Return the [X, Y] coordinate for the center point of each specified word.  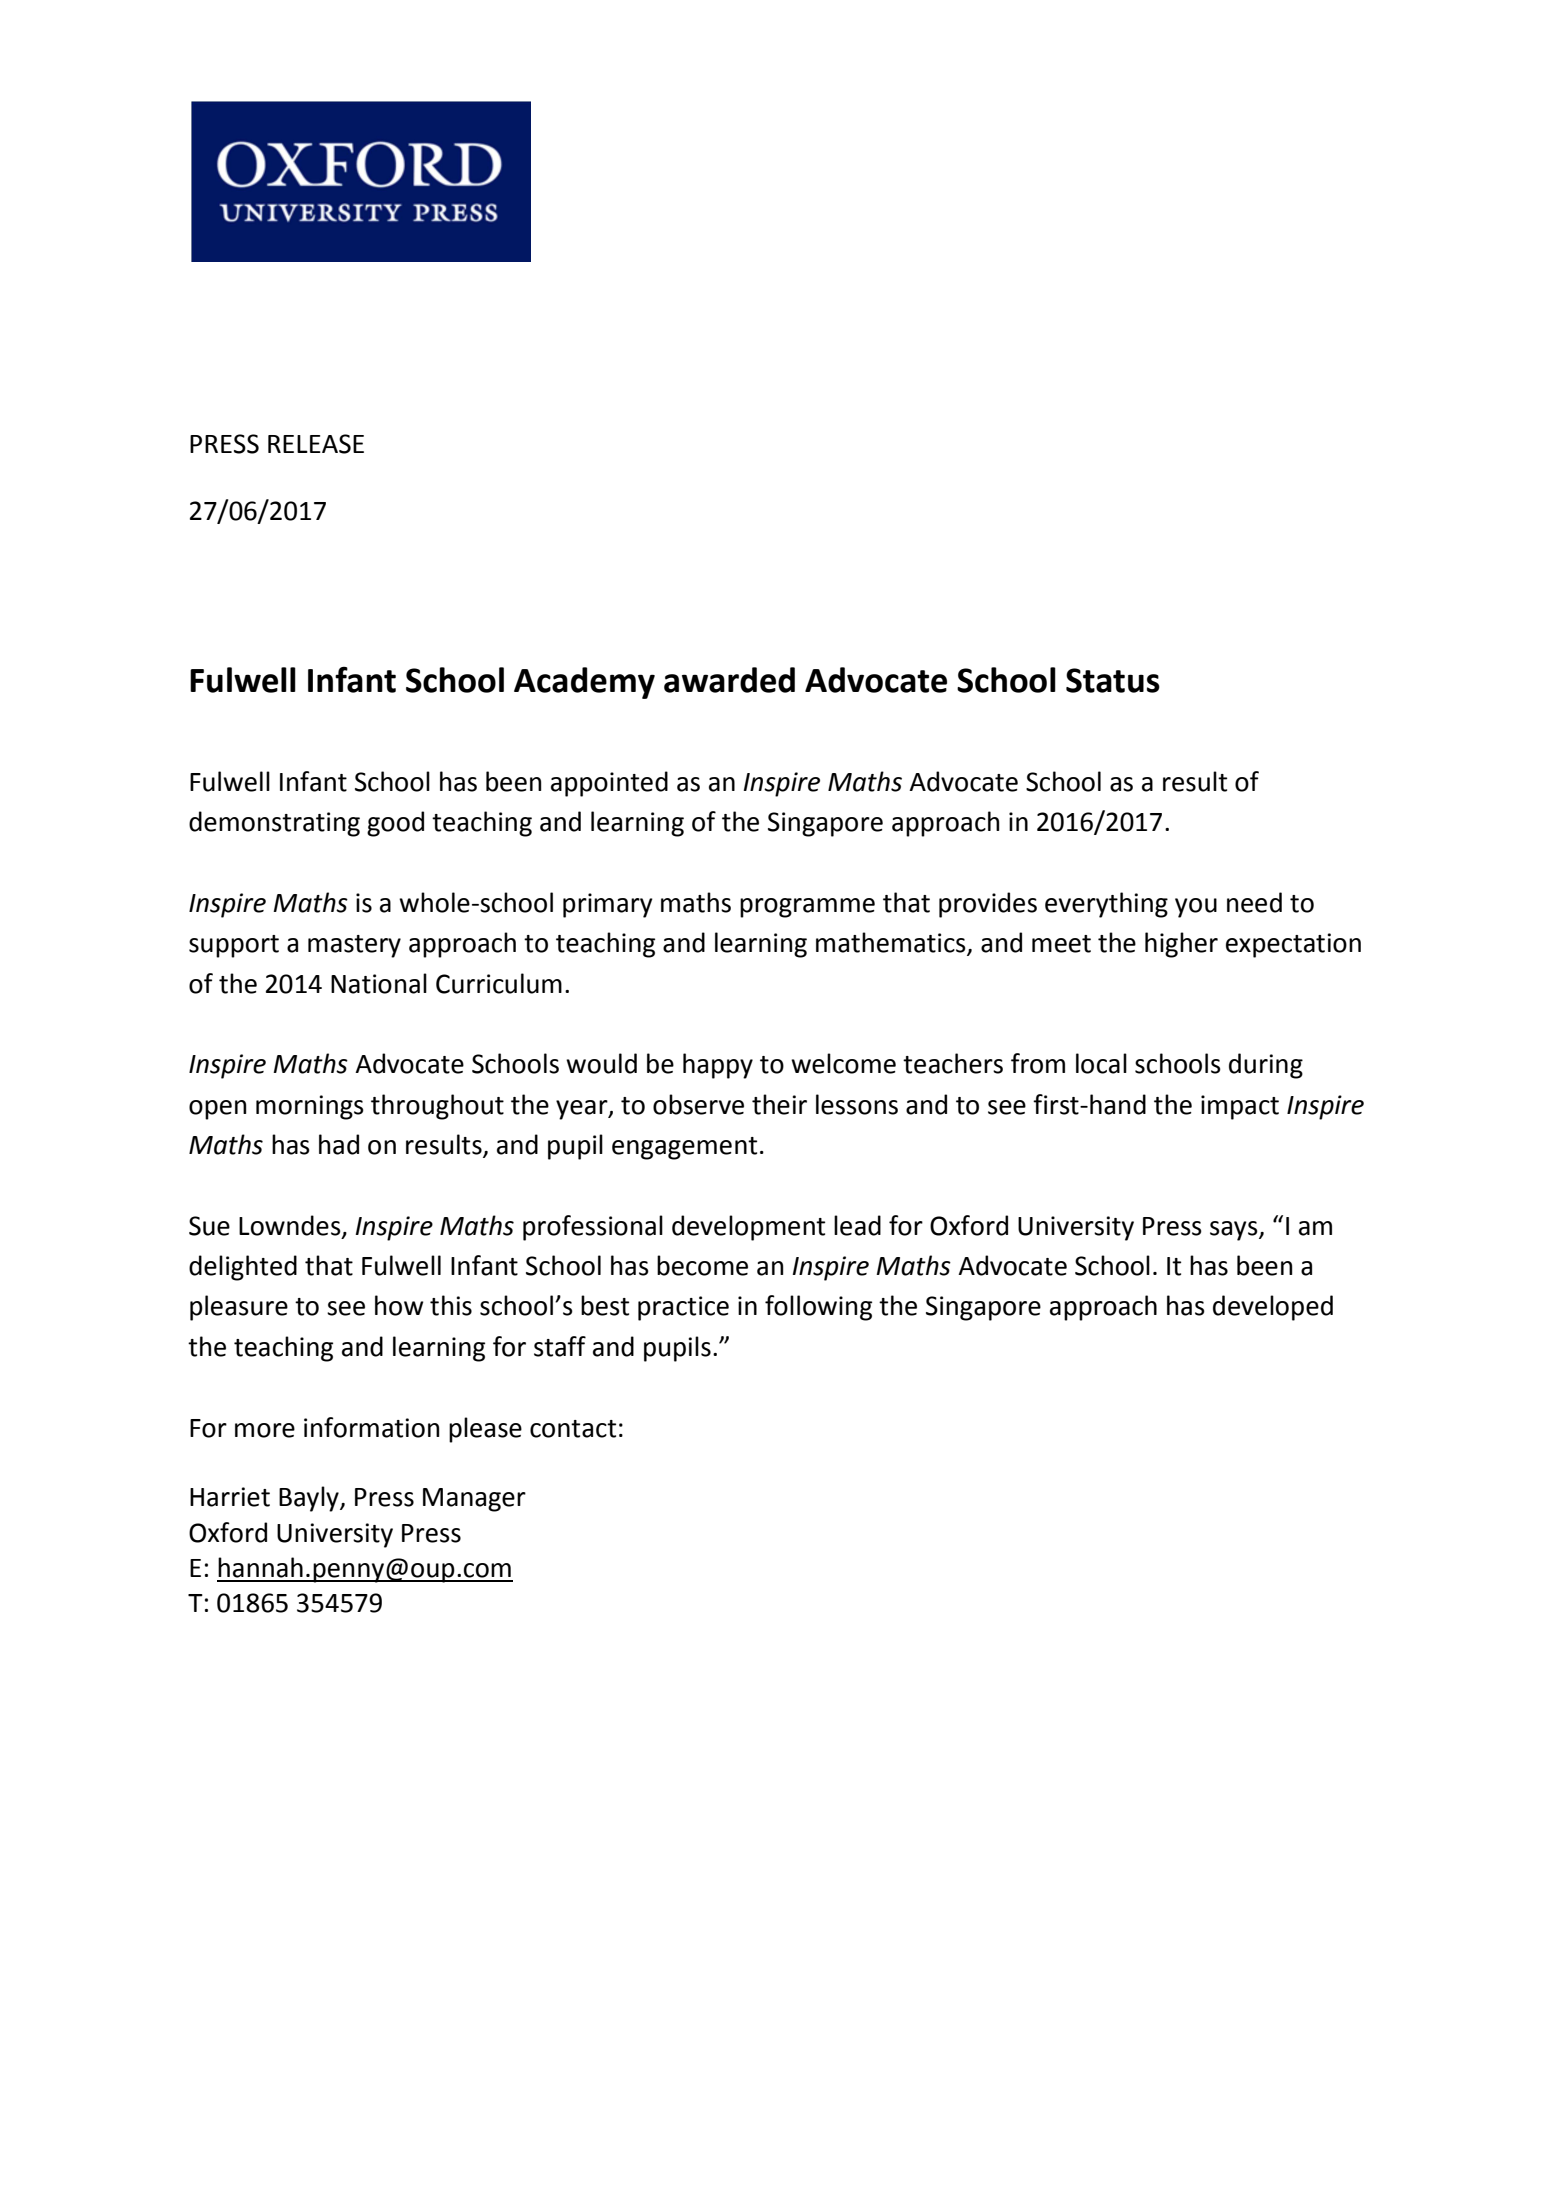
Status [1113, 680]
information [371, 1427]
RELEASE [316, 444]
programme [807, 908]
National [379, 983]
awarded [729, 680]
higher [1181, 945]
